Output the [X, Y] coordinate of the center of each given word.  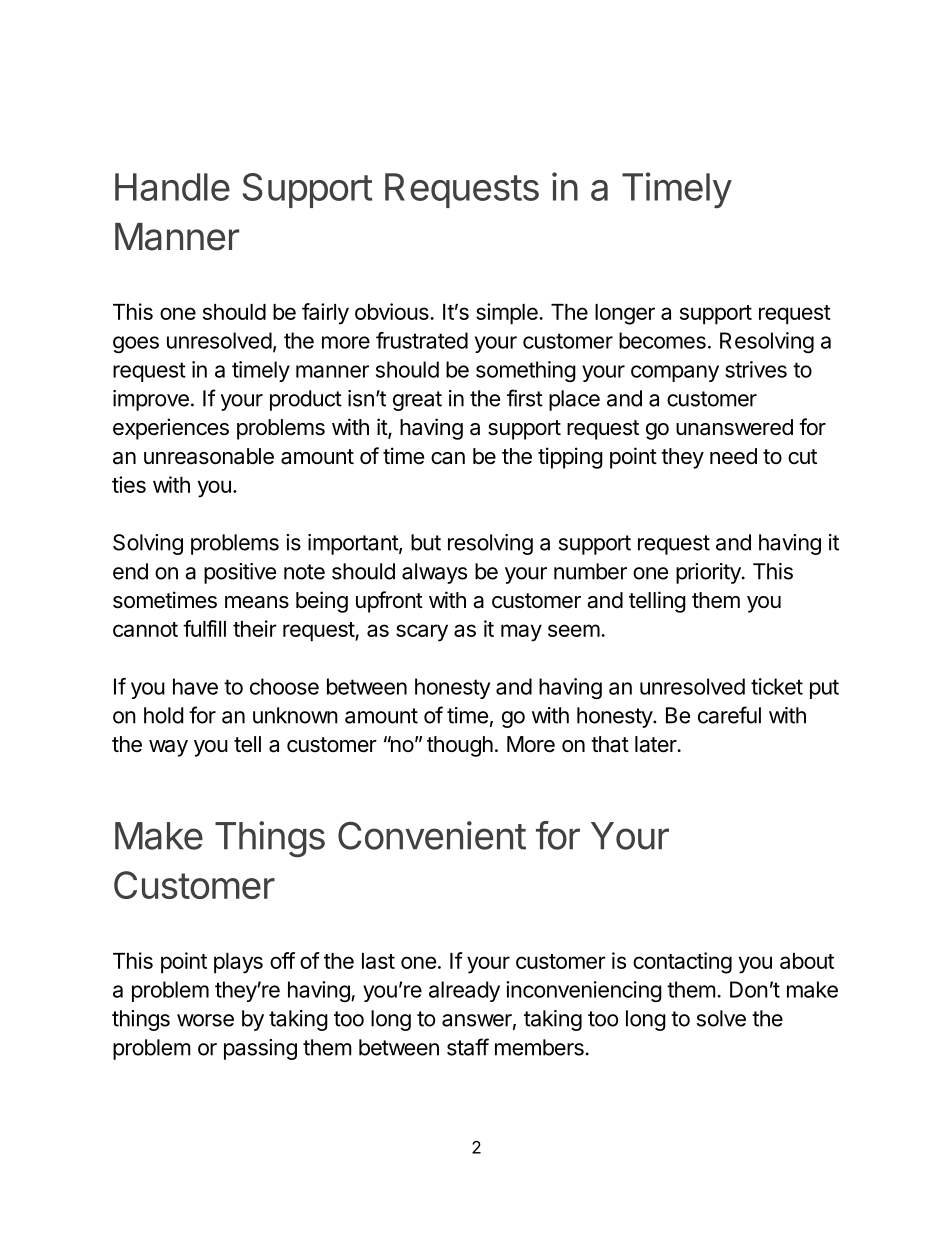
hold [163, 715]
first [525, 398]
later [656, 744]
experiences [171, 429]
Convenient [432, 835]
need [733, 456]
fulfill [204, 628]
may [521, 633]
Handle [172, 187]
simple [508, 314]
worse [205, 1020]
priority [709, 573]
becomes [662, 340]
